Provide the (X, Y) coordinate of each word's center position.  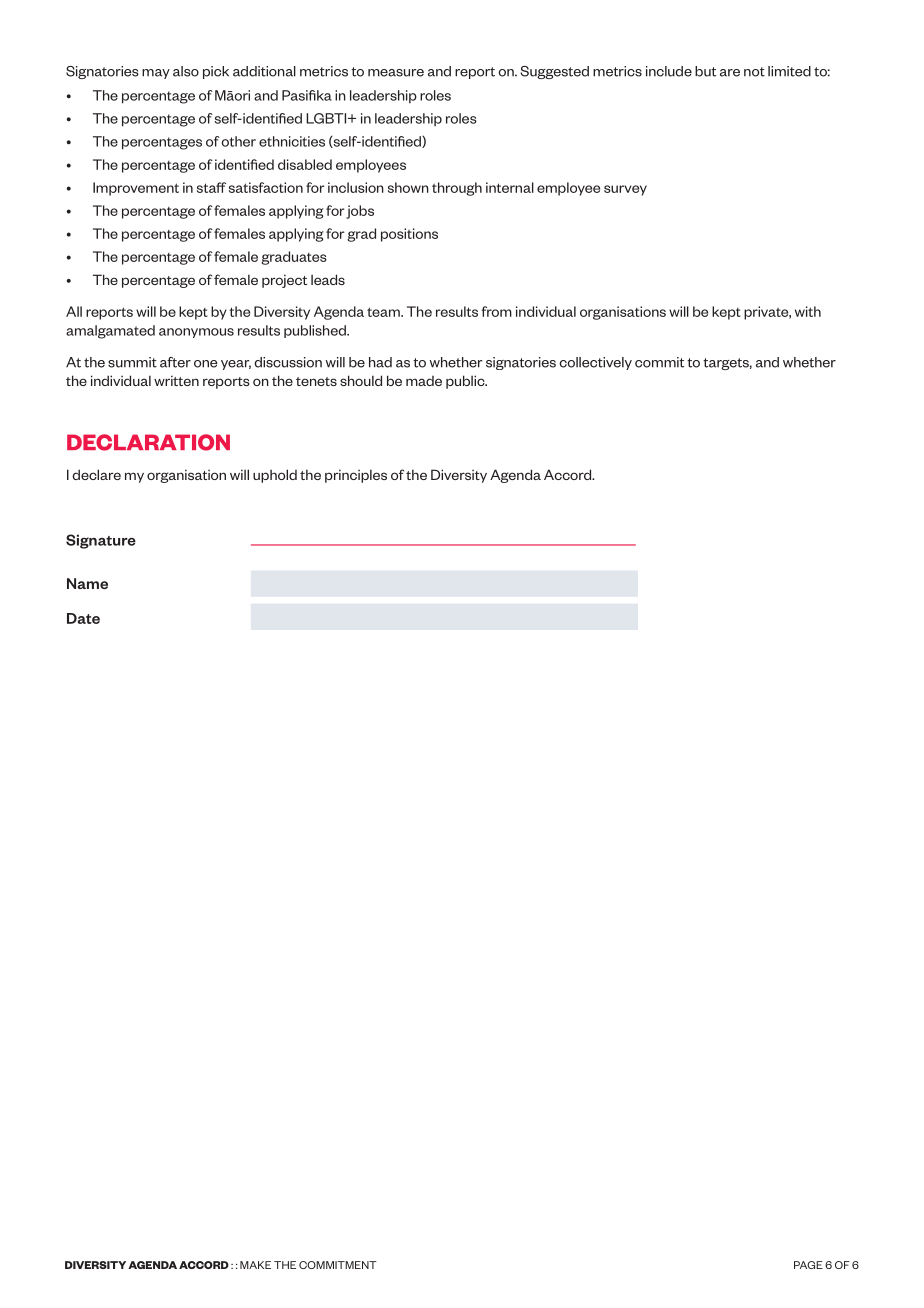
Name (87, 583)
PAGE (808, 1265)
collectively (595, 363)
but (705, 71)
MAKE (255, 1265)
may (156, 74)
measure (396, 73)
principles (356, 476)
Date (83, 618)
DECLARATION (148, 442)
